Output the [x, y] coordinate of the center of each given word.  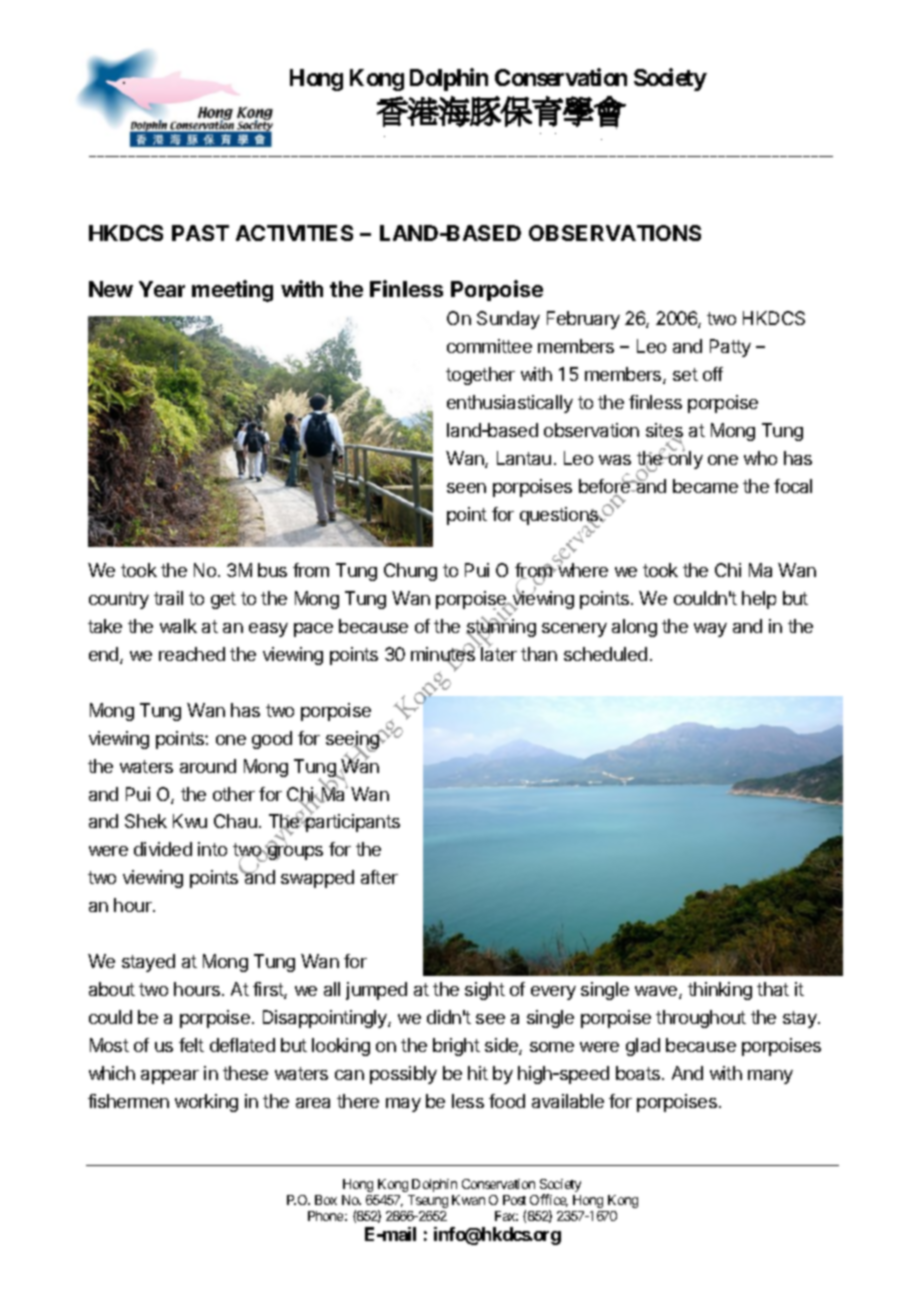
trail [168, 598]
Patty [730, 348]
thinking [720, 991]
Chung [410, 572]
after [379, 877]
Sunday [508, 320]
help [759, 600]
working [206, 1103]
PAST [200, 233]
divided [163, 849]
